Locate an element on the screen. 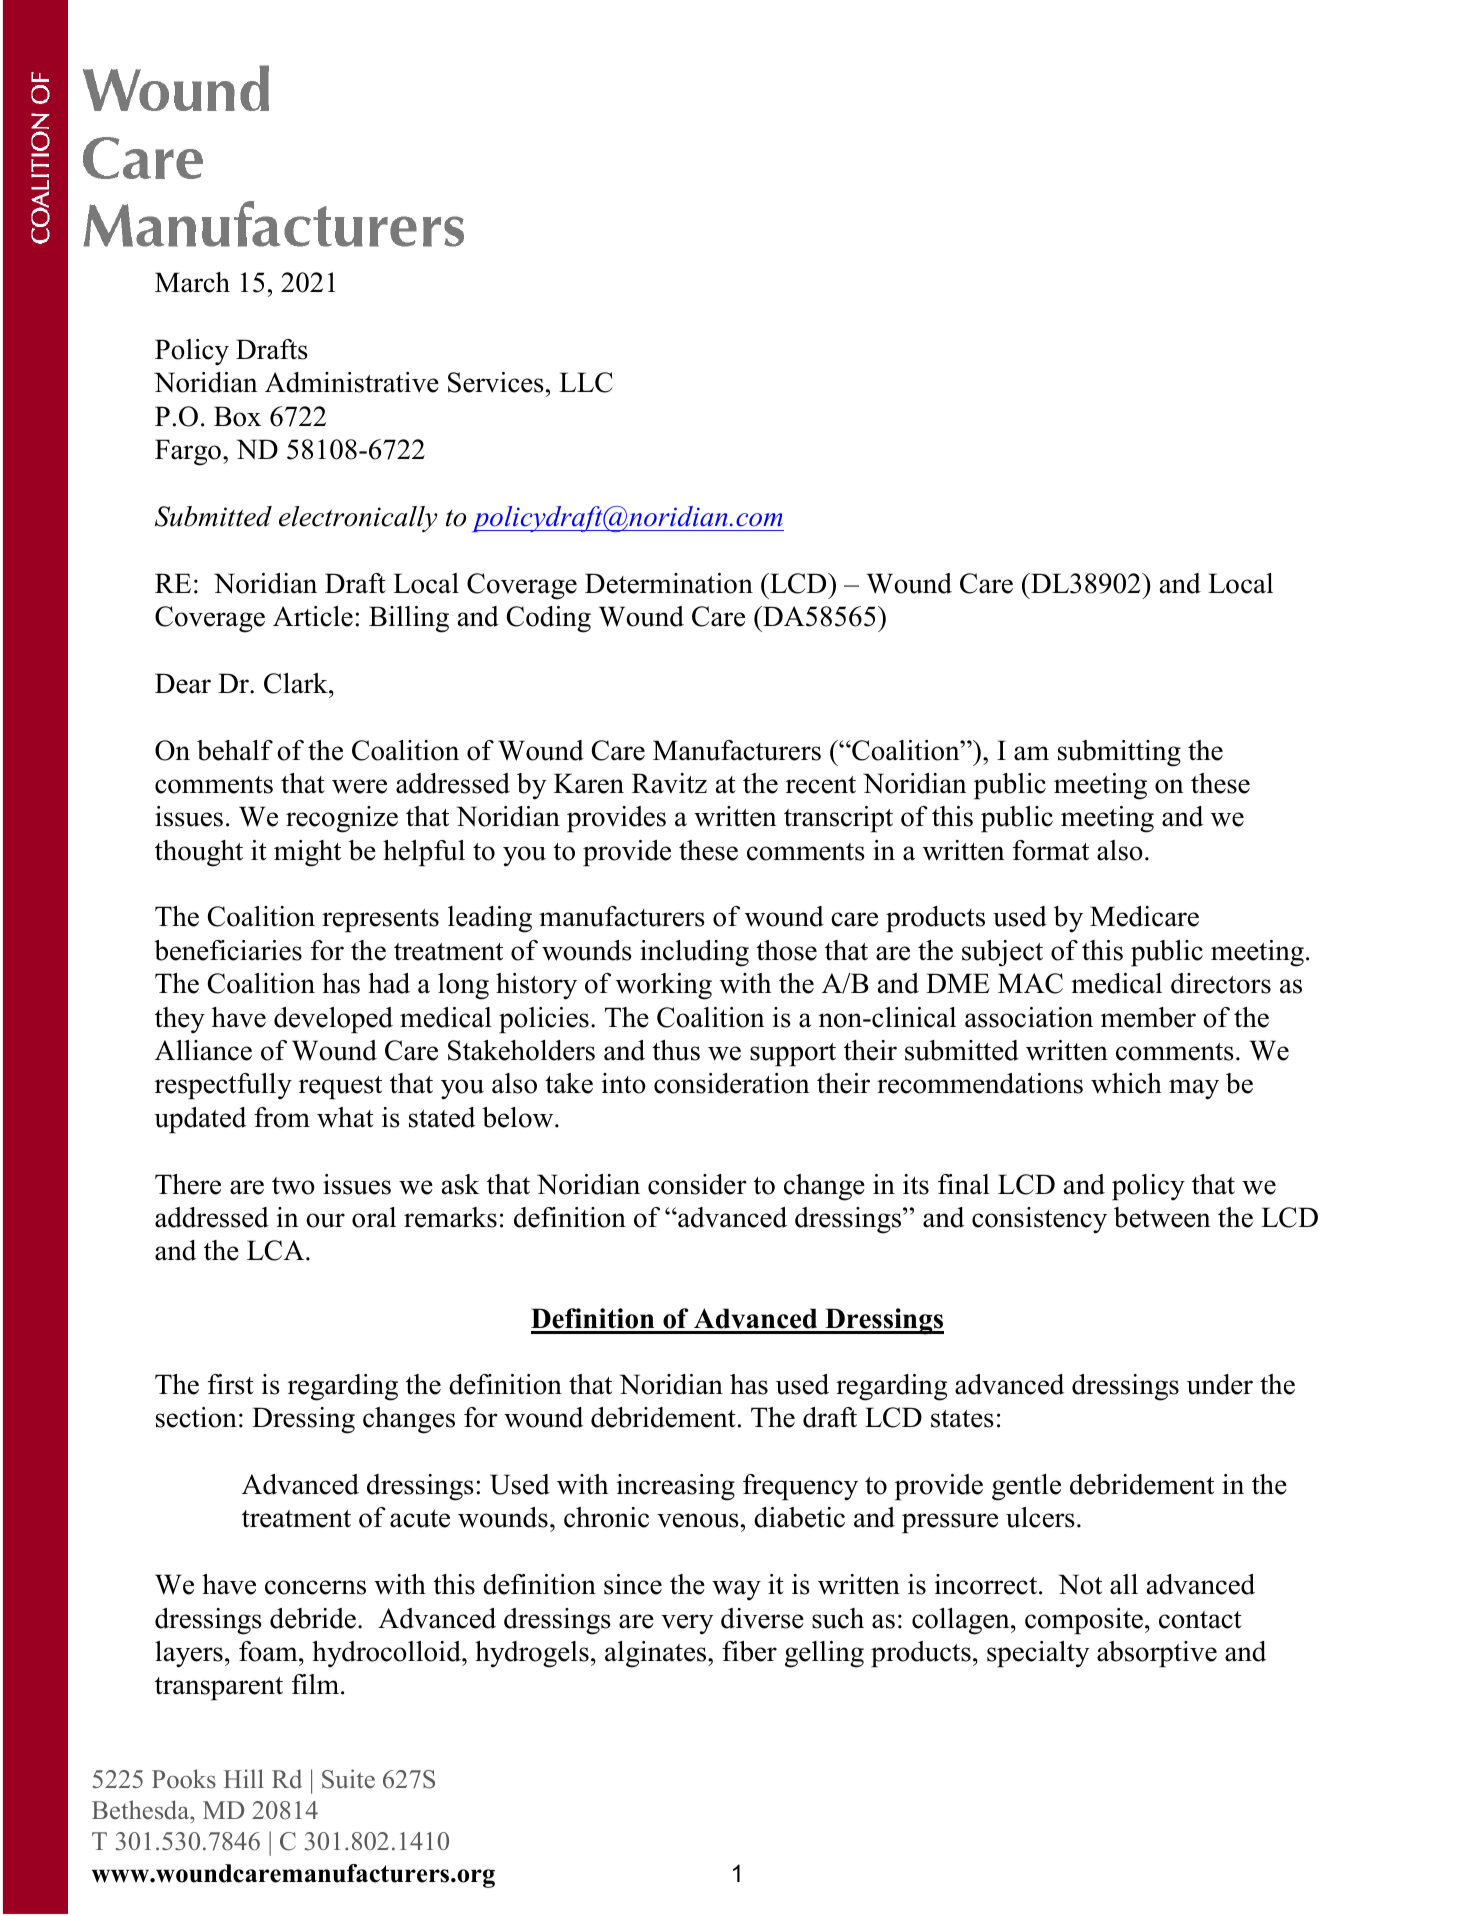 The height and width of the screenshot is (1916, 1480). under is located at coordinates (1220, 1384).
